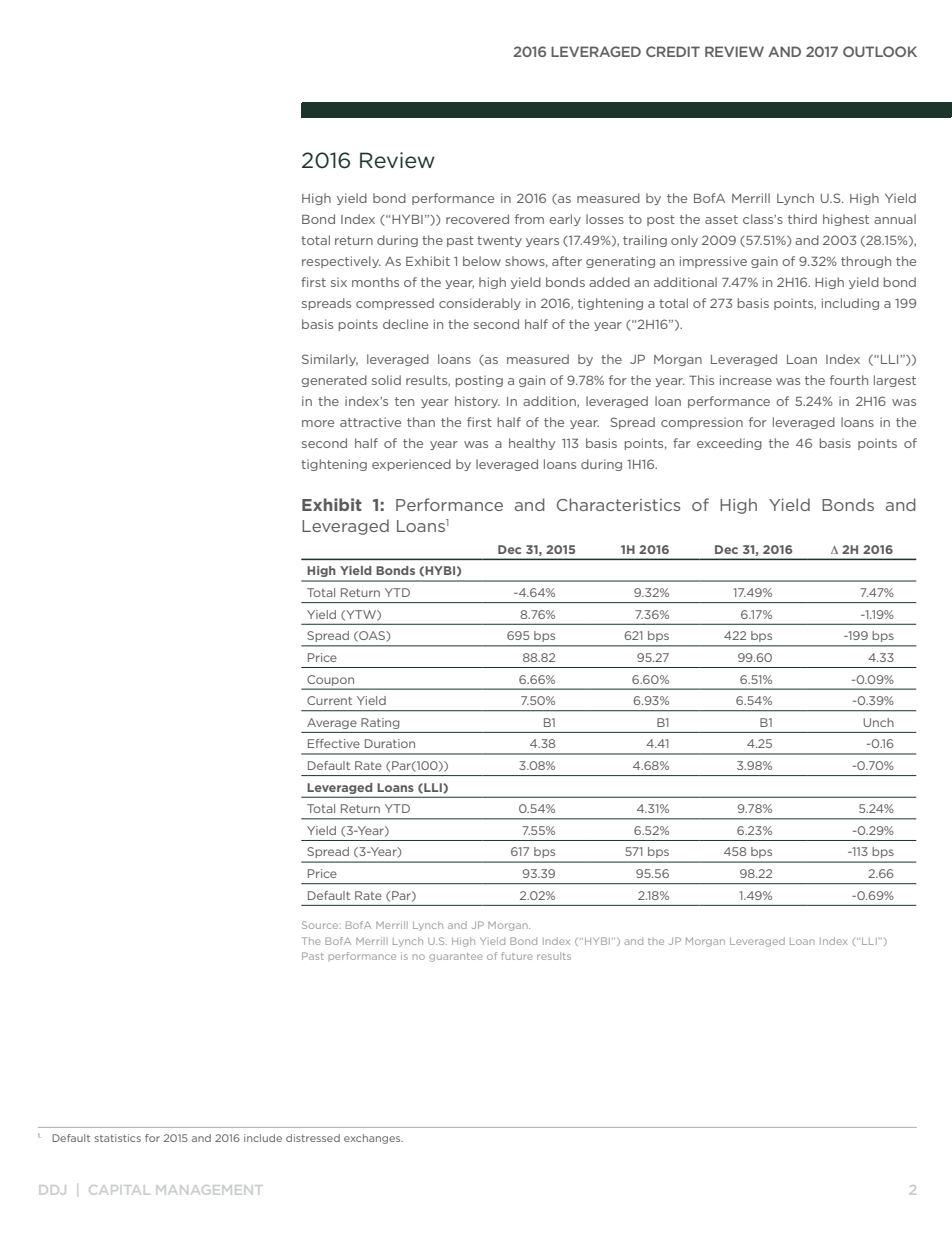 This screenshot has height=1233, width=952. I want to click on MANAGEMENT, so click(209, 1190).
